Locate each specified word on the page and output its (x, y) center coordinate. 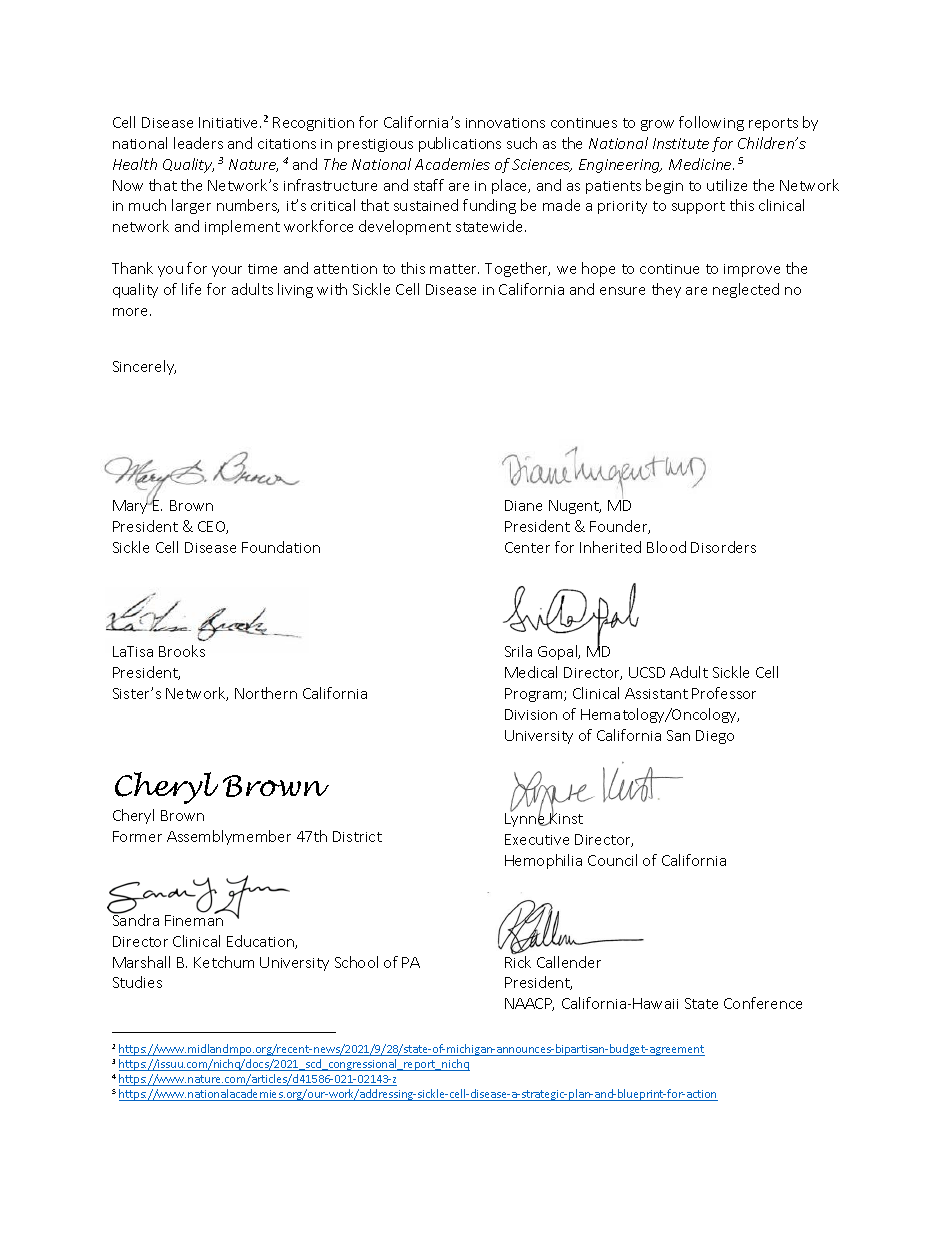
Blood (666, 547)
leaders (198, 143)
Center (527, 547)
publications (460, 144)
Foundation (281, 547)
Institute (681, 143)
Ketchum (224, 962)
